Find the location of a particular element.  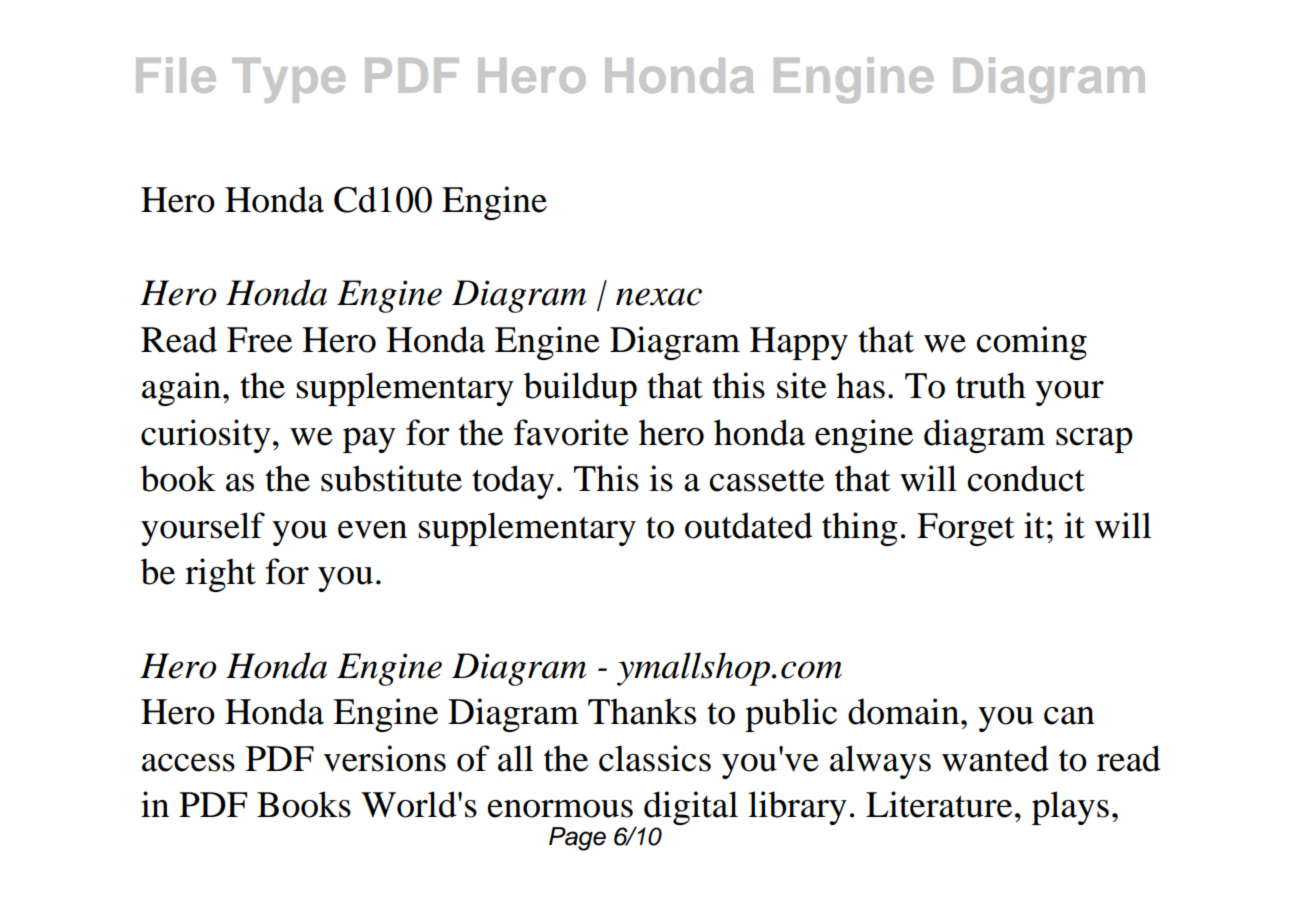

truth is located at coordinates (991, 385).
